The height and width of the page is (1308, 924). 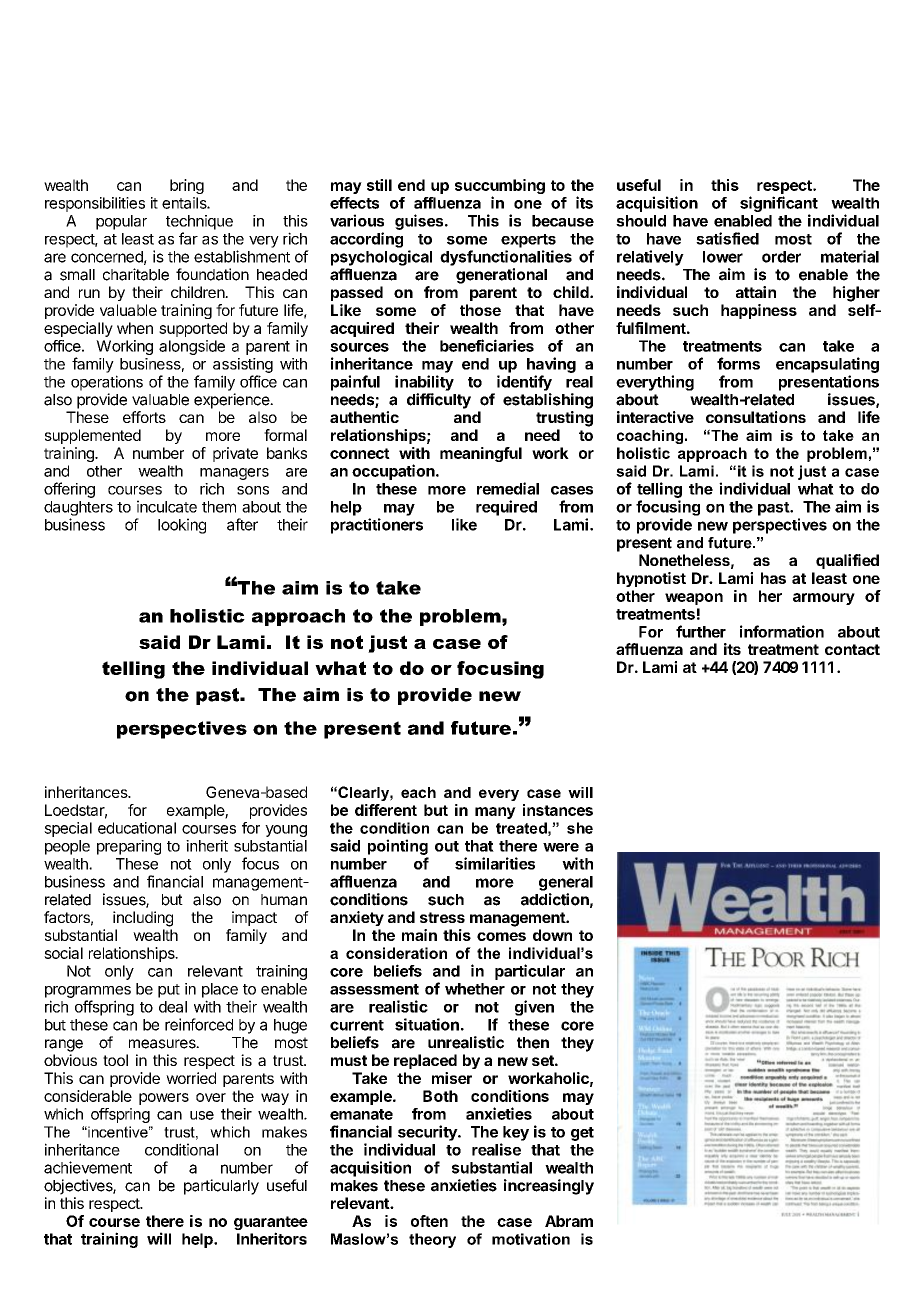 I want to click on often, so click(x=429, y=1221).
